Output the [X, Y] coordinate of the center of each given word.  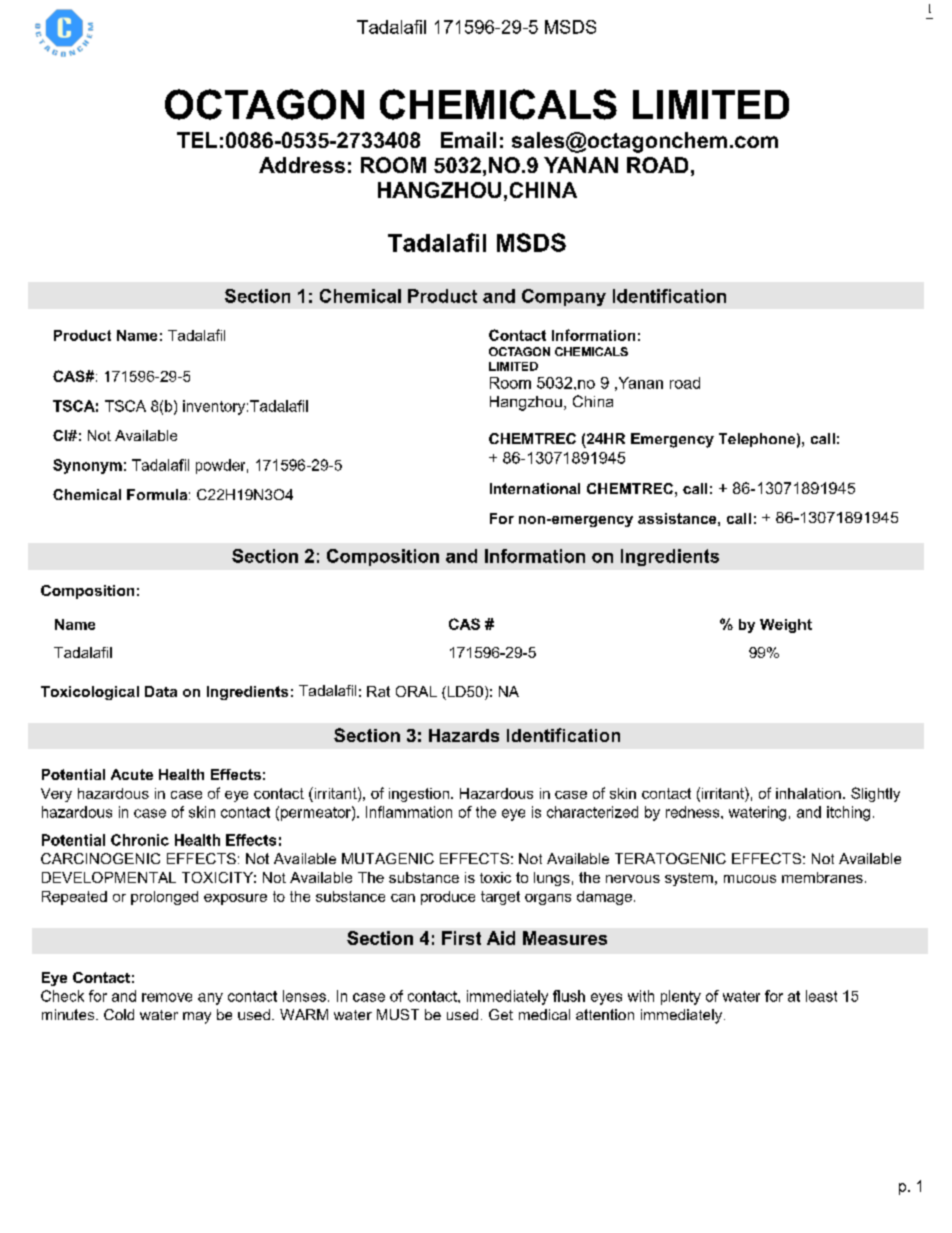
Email [468, 140]
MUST [398, 1014]
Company [564, 297]
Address [302, 165]
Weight [786, 626]
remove [167, 997]
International [535, 488]
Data [161, 691]
